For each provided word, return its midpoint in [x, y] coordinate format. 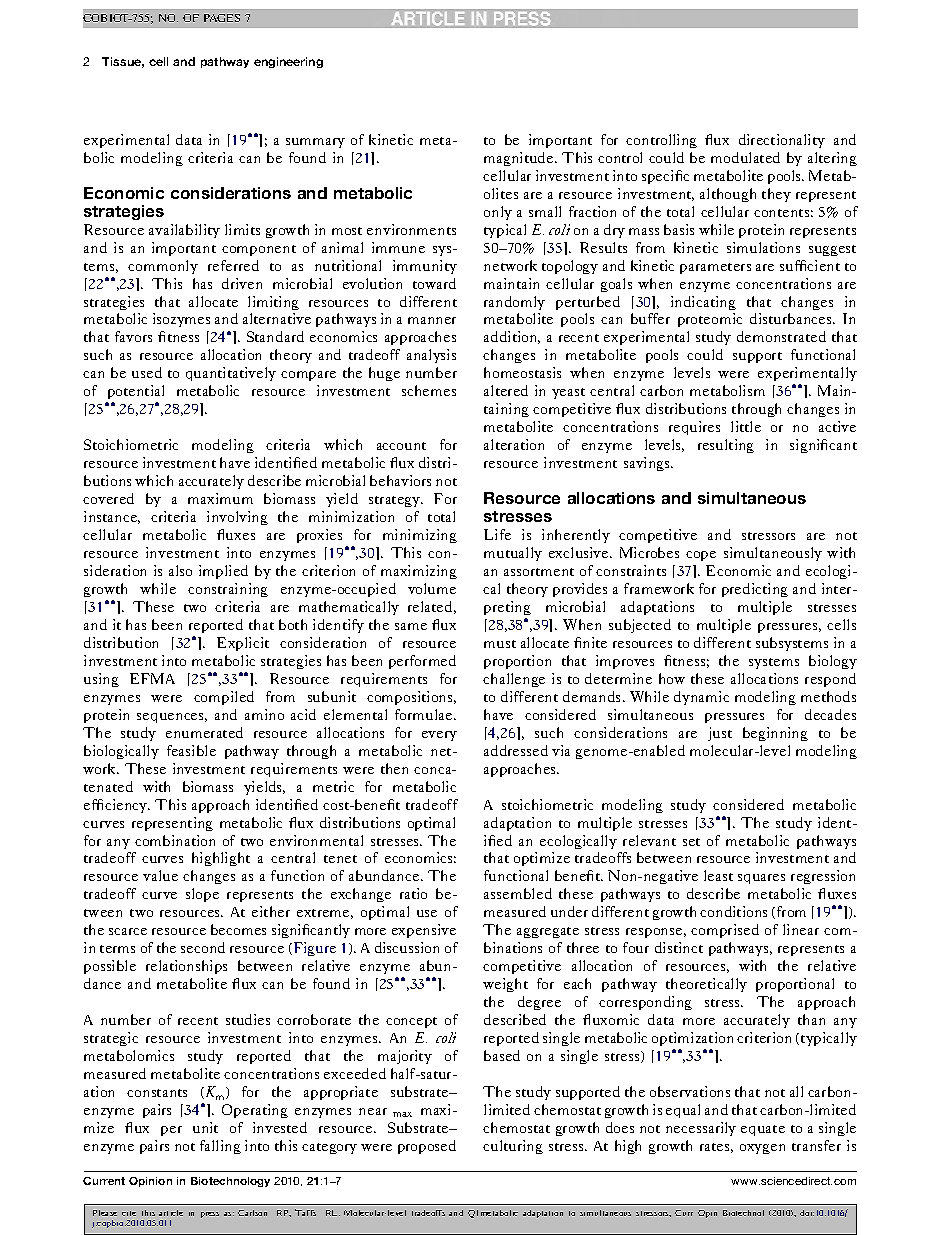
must [500, 644]
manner [432, 320]
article [171, 1213]
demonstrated [781, 336]
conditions [733, 911]
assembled [518, 893]
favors [133, 336]
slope [202, 895]
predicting [755, 590]
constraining [228, 590]
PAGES [222, 18]
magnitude [520, 159]
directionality [782, 141]
